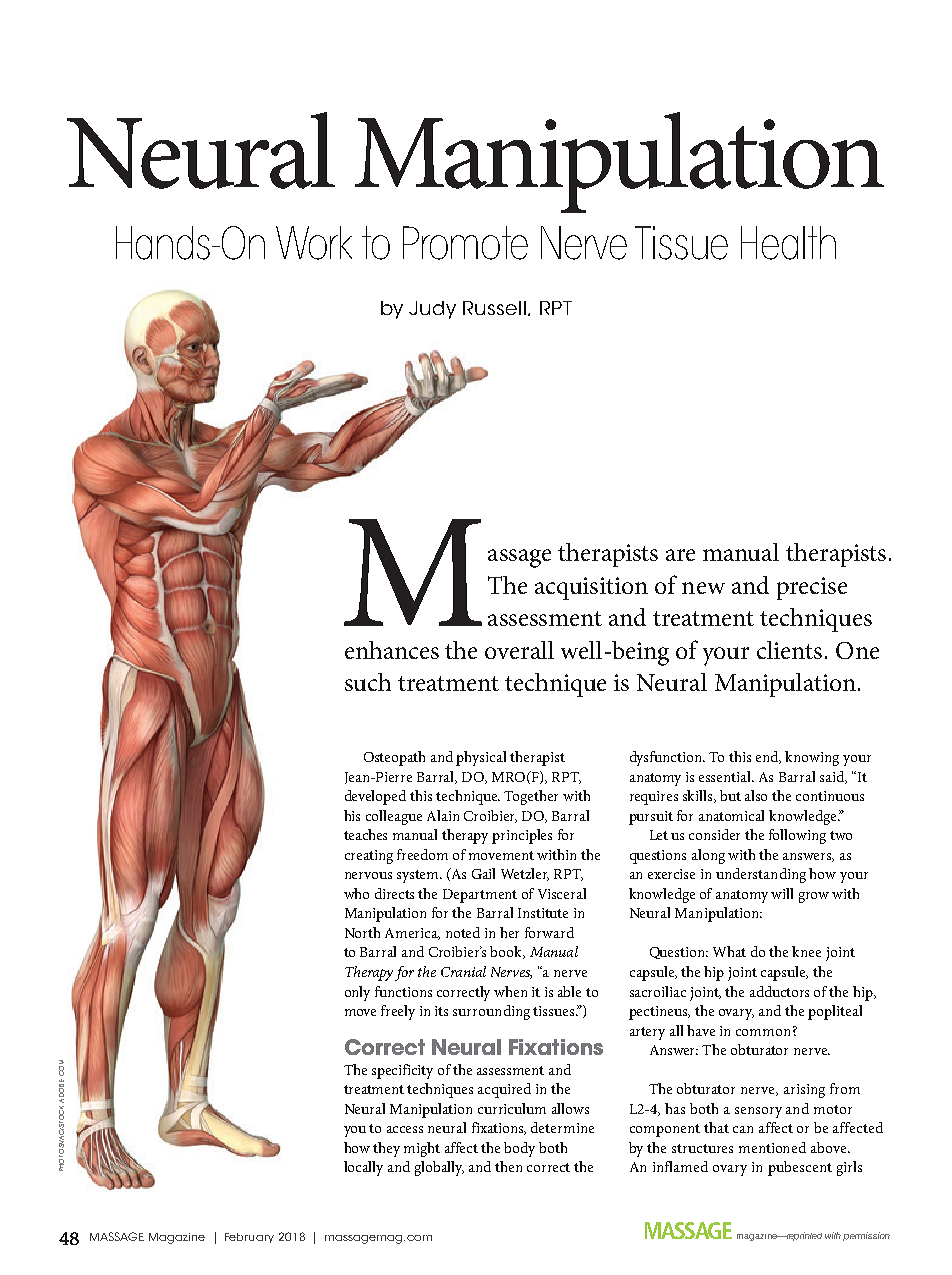 This screenshot has width=952, height=1275. Describe the element at coordinates (363, 1168) in the screenshot. I see `locally` at that location.
